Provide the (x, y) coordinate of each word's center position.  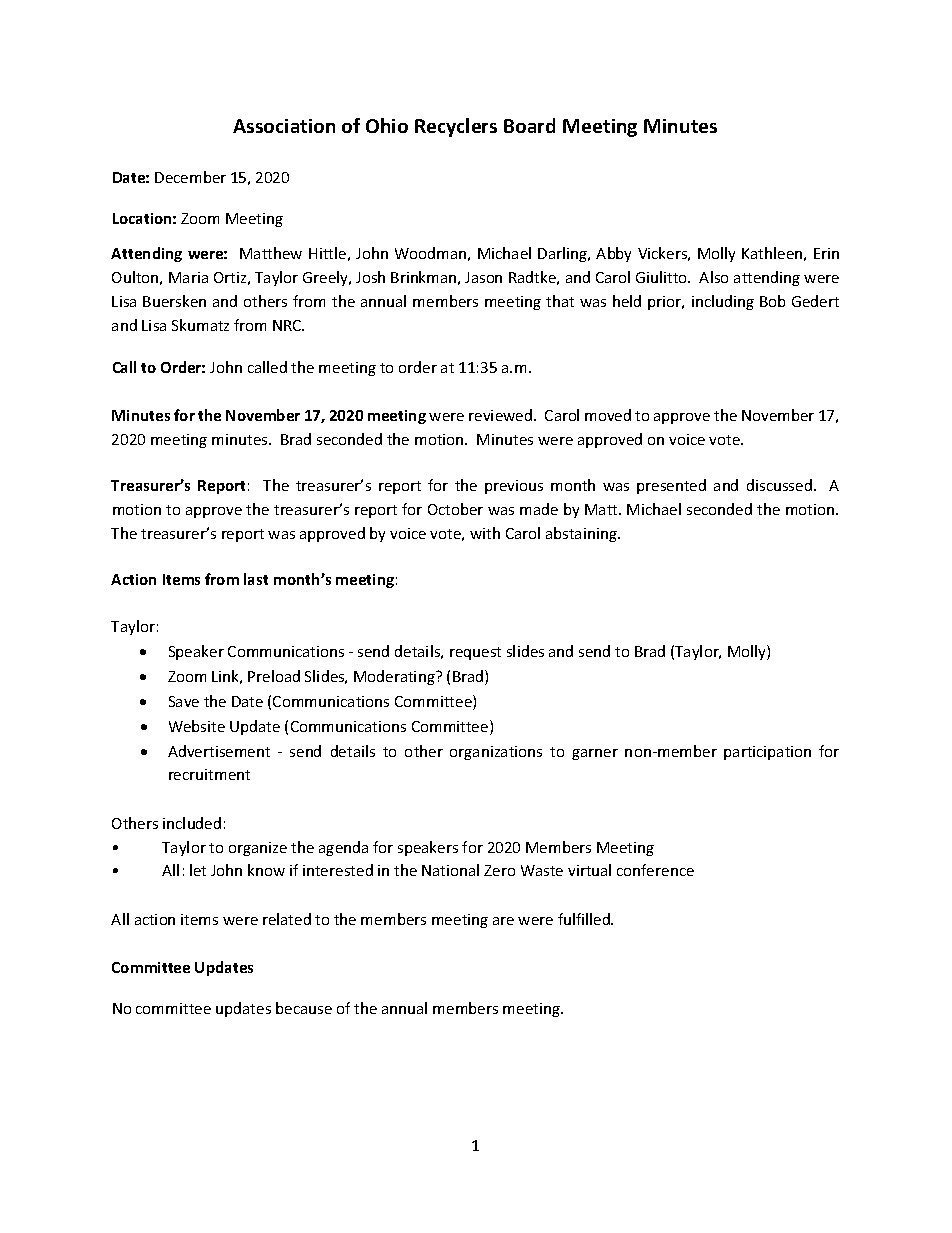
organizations (496, 753)
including (723, 302)
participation (767, 753)
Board (529, 125)
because (304, 1008)
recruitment (209, 774)
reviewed (502, 415)
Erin (826, 253)
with (485, 533)
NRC (288, 325)
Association (284, 126)
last (256, 579)
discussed (779, 485)
